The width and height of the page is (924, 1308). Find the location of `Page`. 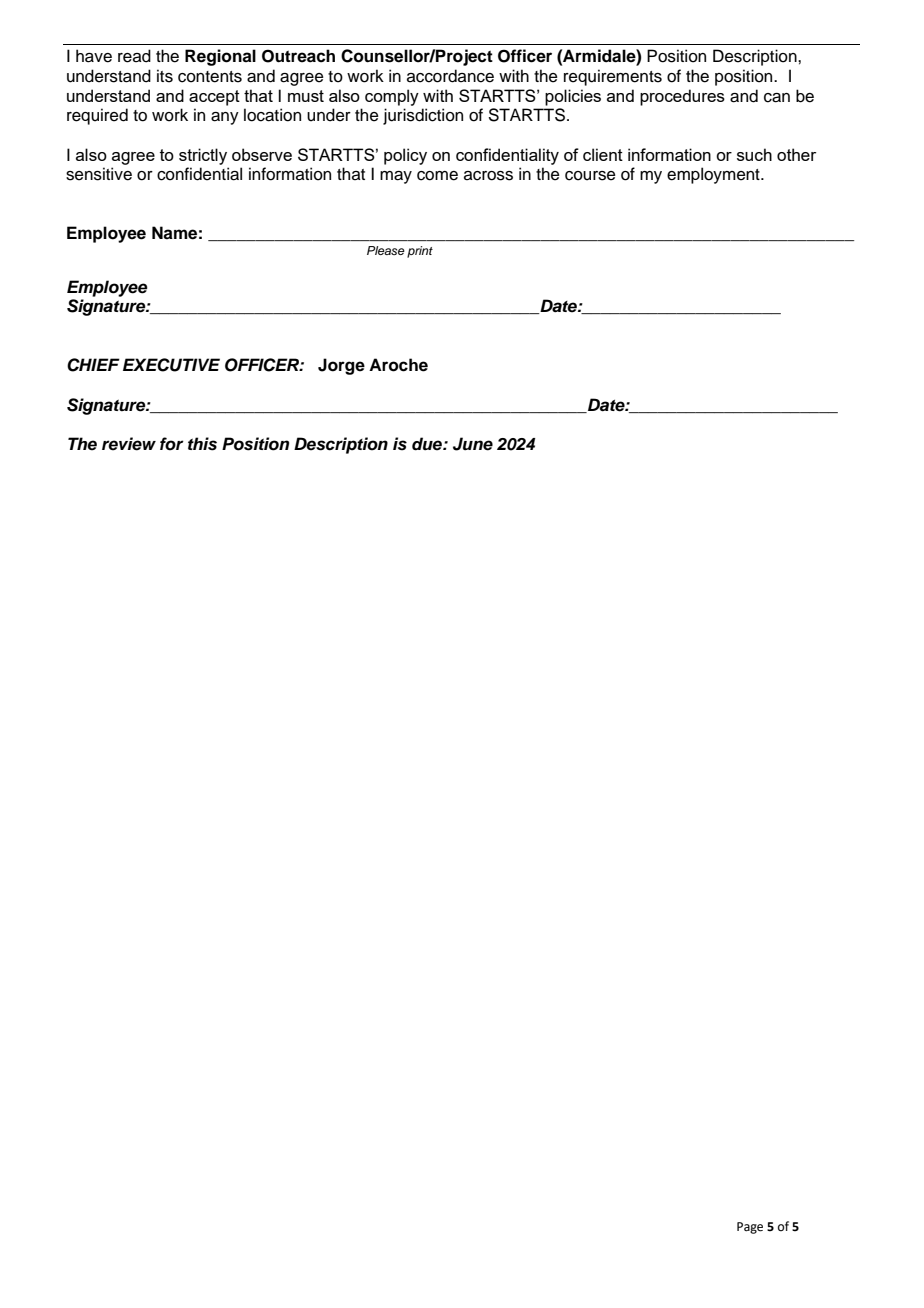

Page is located at coordinates (750, 1228).
